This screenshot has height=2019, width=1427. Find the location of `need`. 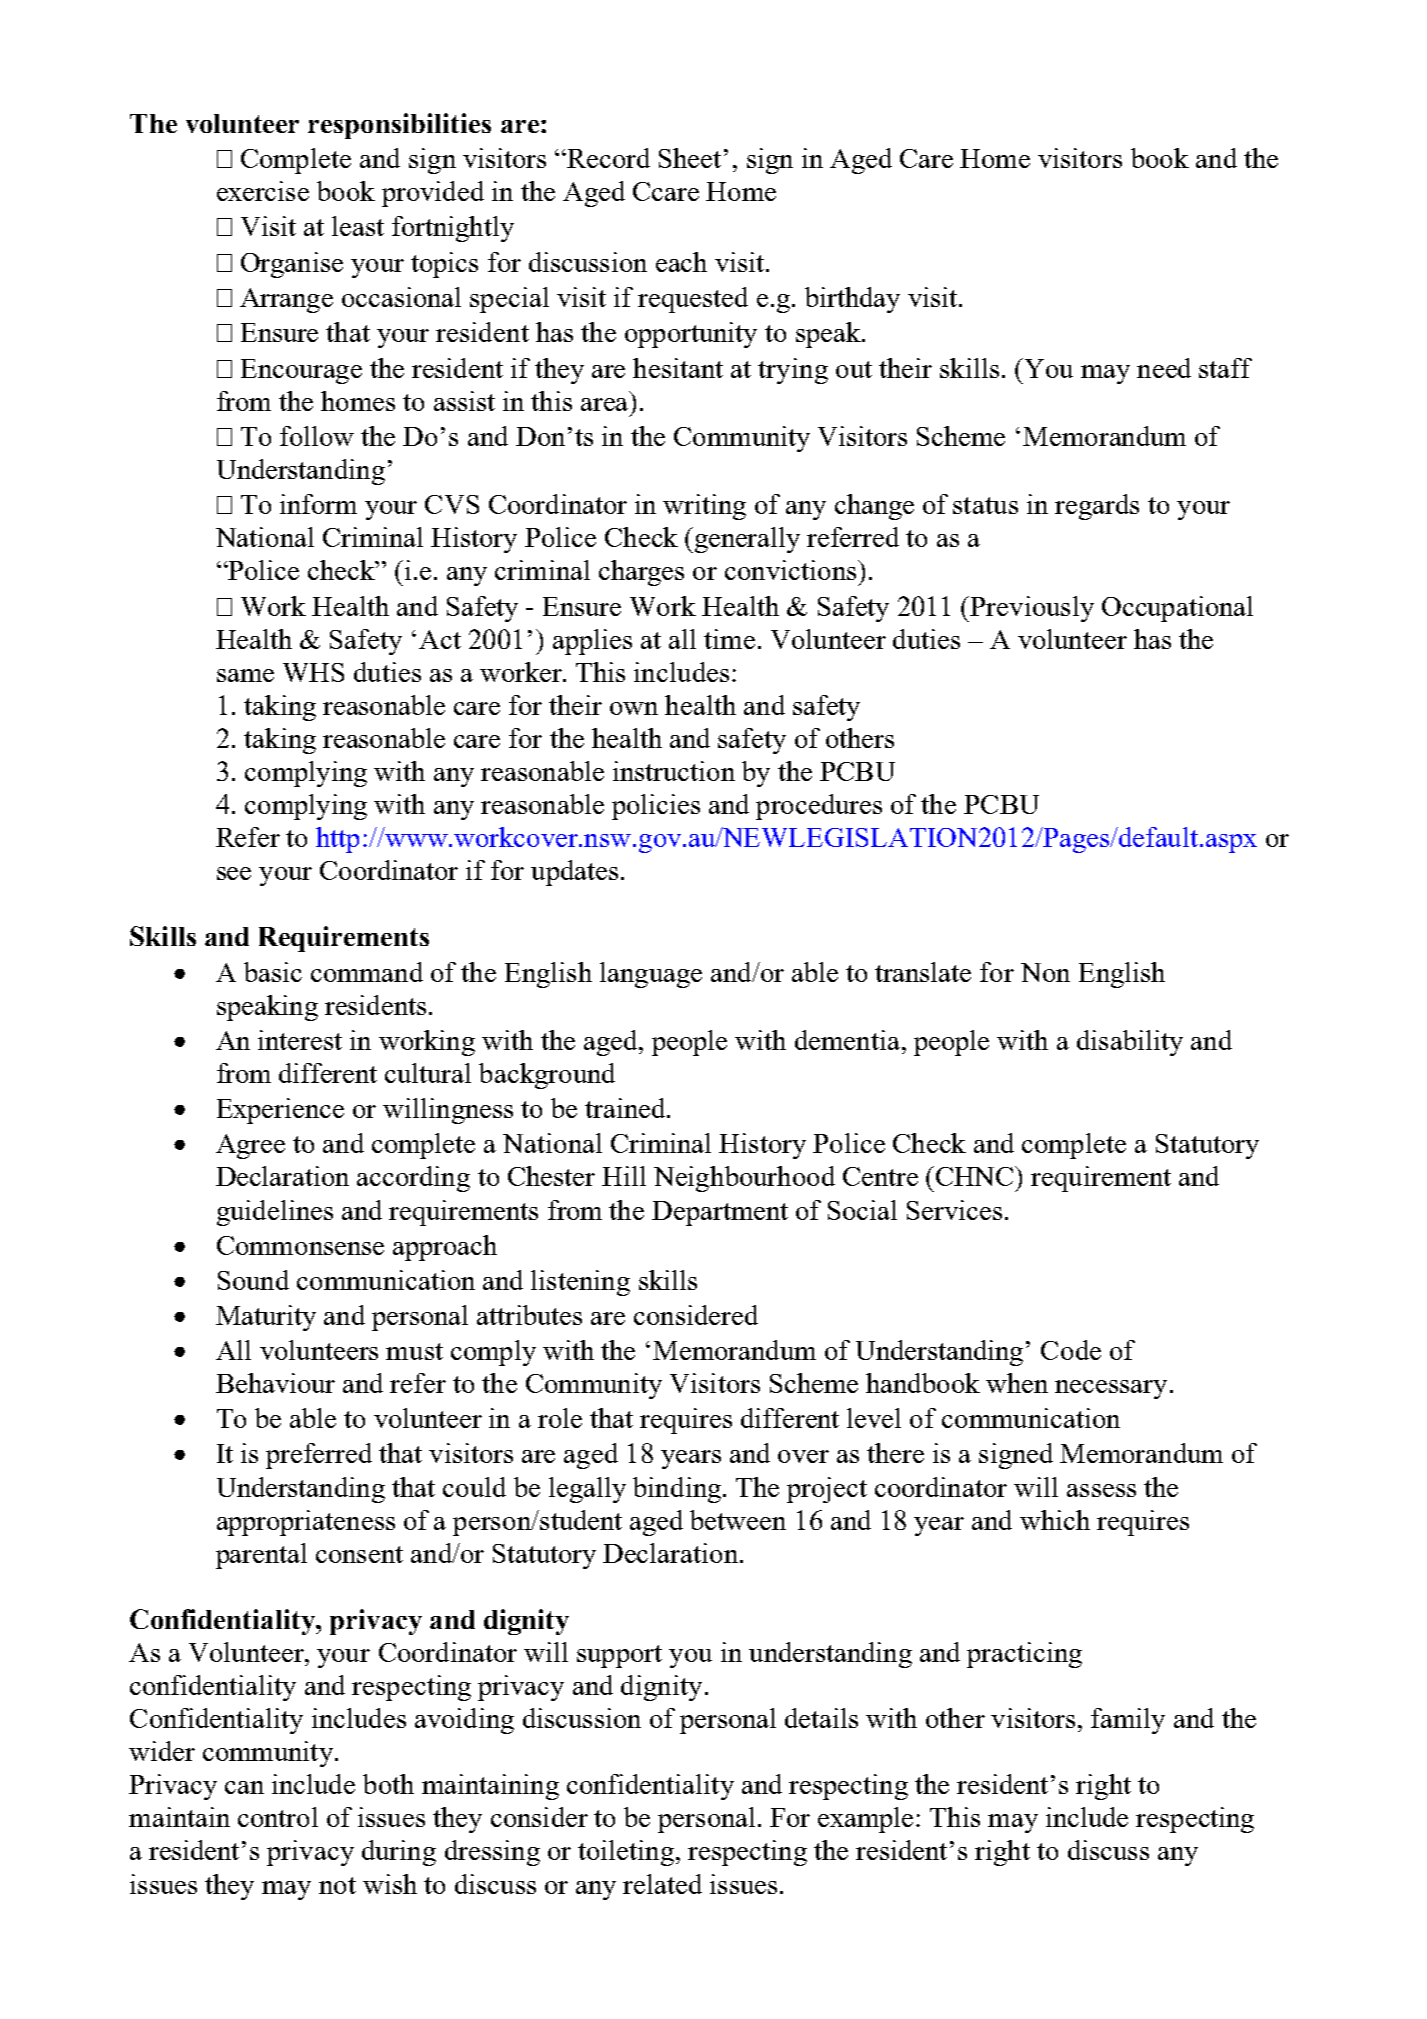

need is located at coordinates (1164, 368).
